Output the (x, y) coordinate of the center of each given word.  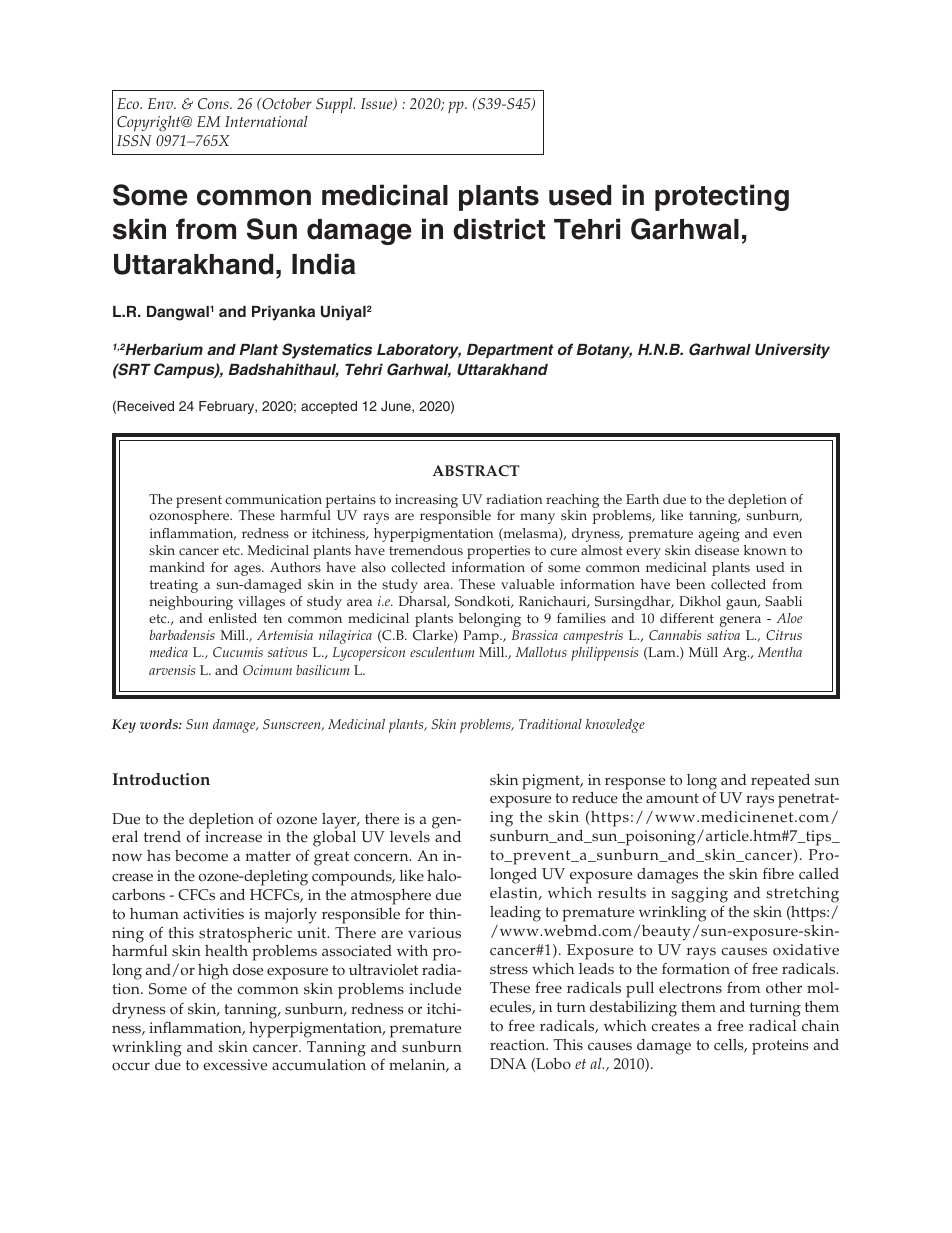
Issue (378, 104)
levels (410, 837)
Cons (214, 104)
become (201, 856)
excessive (235, 1065)
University (792, 351)
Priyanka (283, 313)
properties (498, 552)
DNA (508, 1063)
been (690, 584)
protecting (722, 197)
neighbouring (191, 603)
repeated (780, 782)
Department (510, 351)
